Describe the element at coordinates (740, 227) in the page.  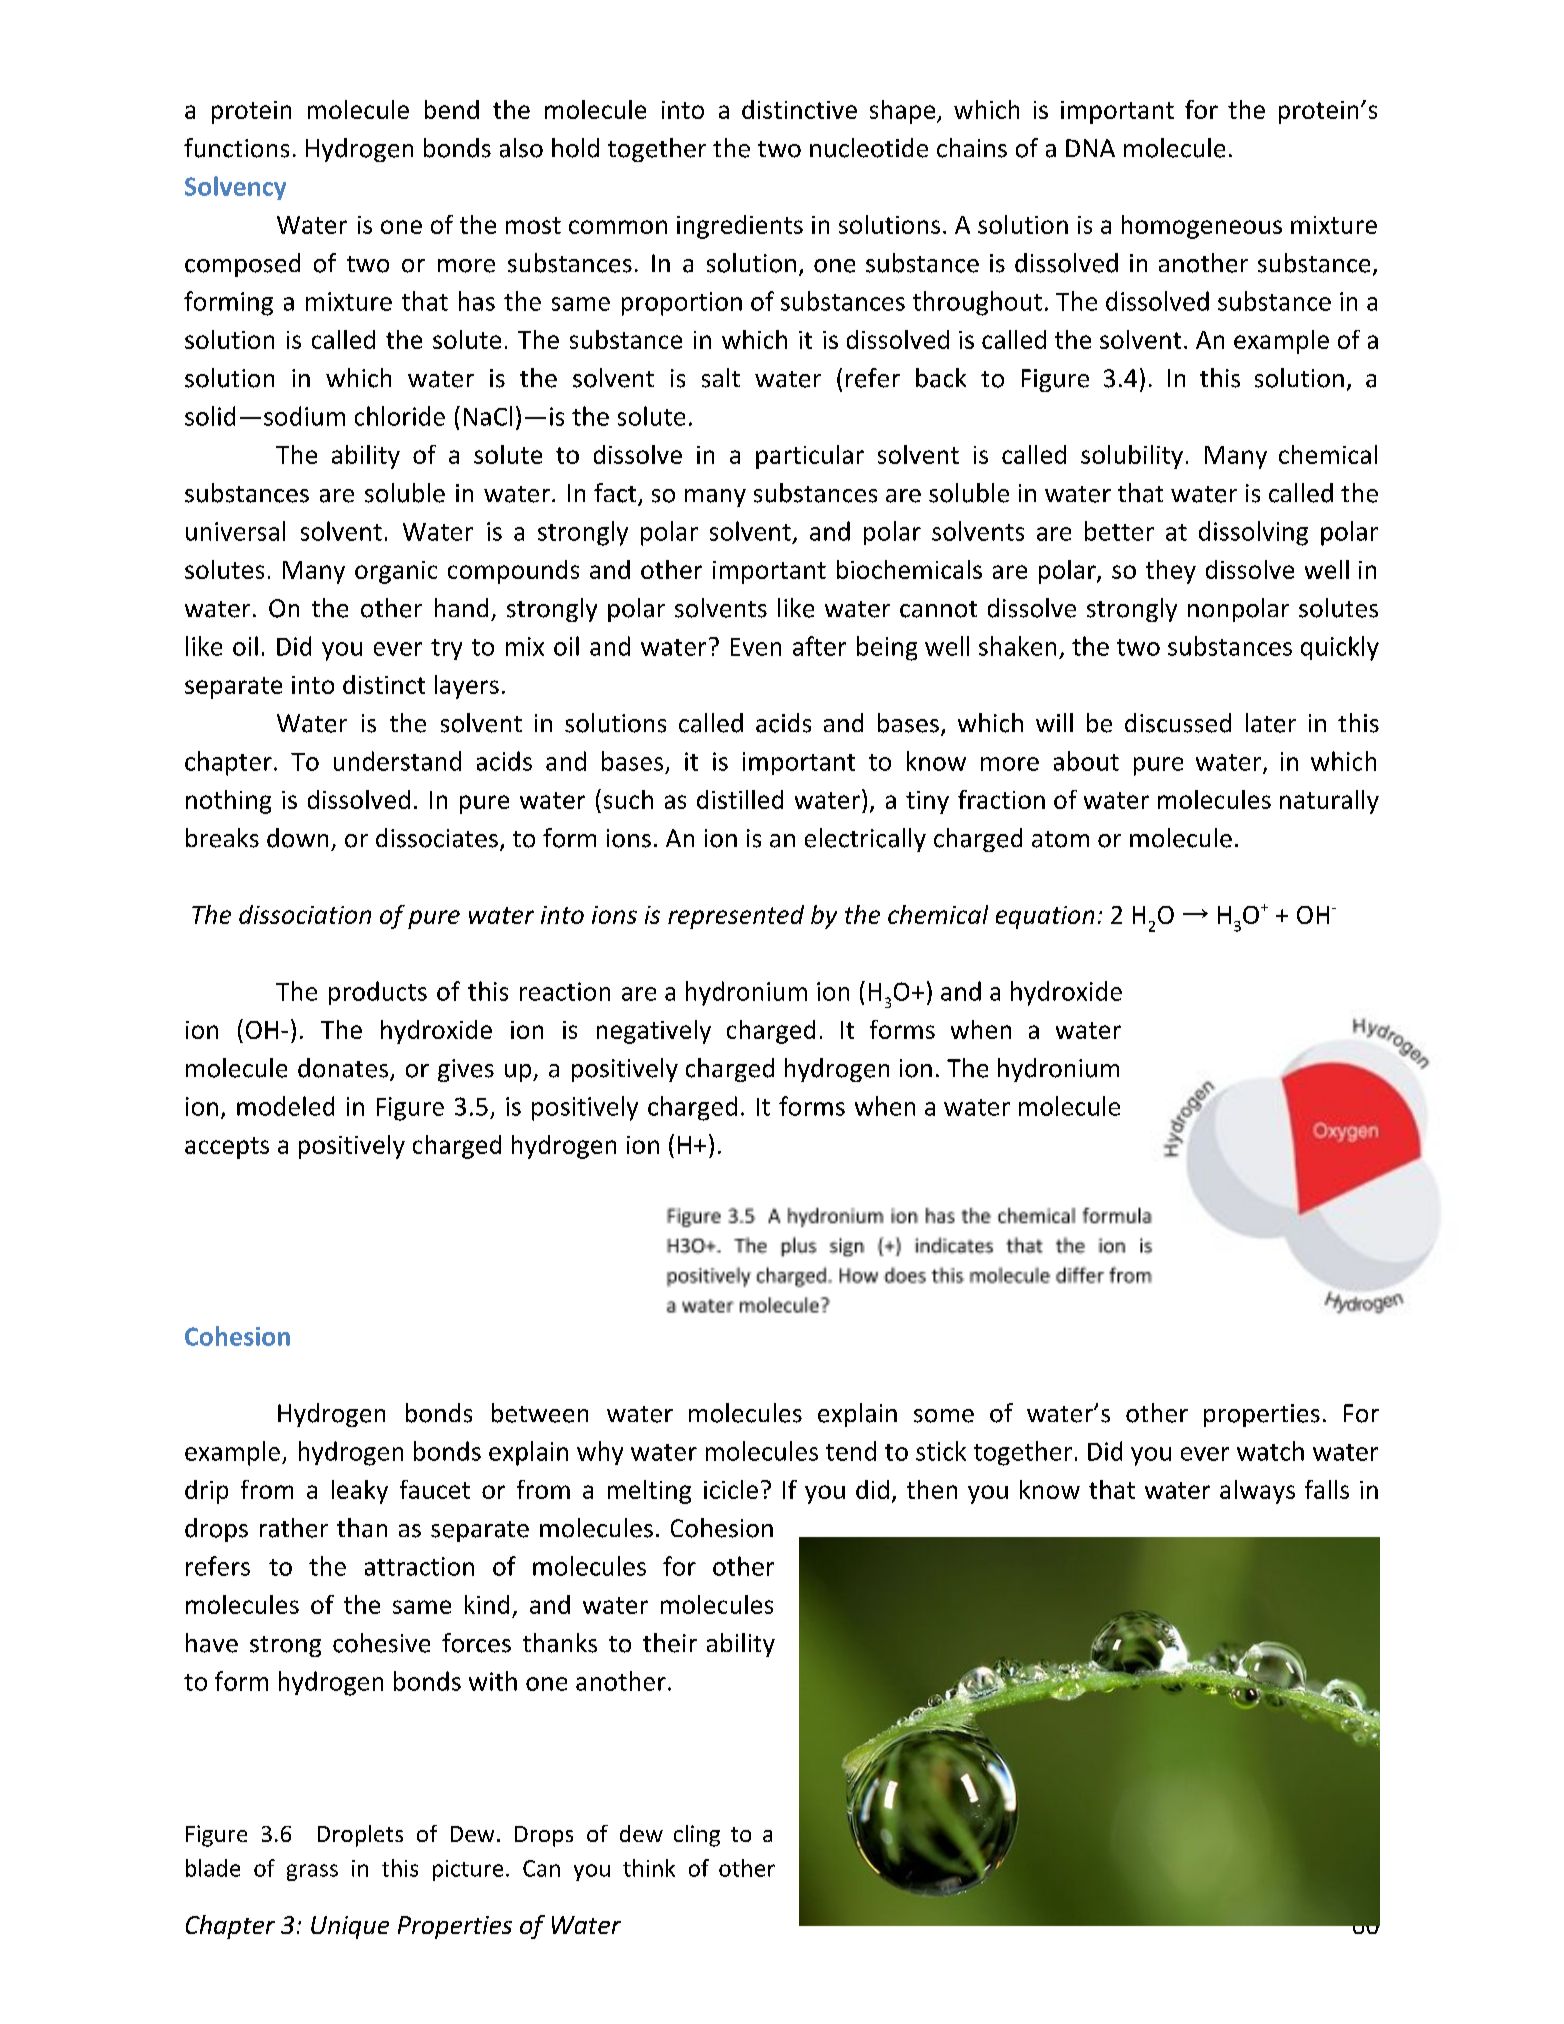
I see `ingredients` at that location.
